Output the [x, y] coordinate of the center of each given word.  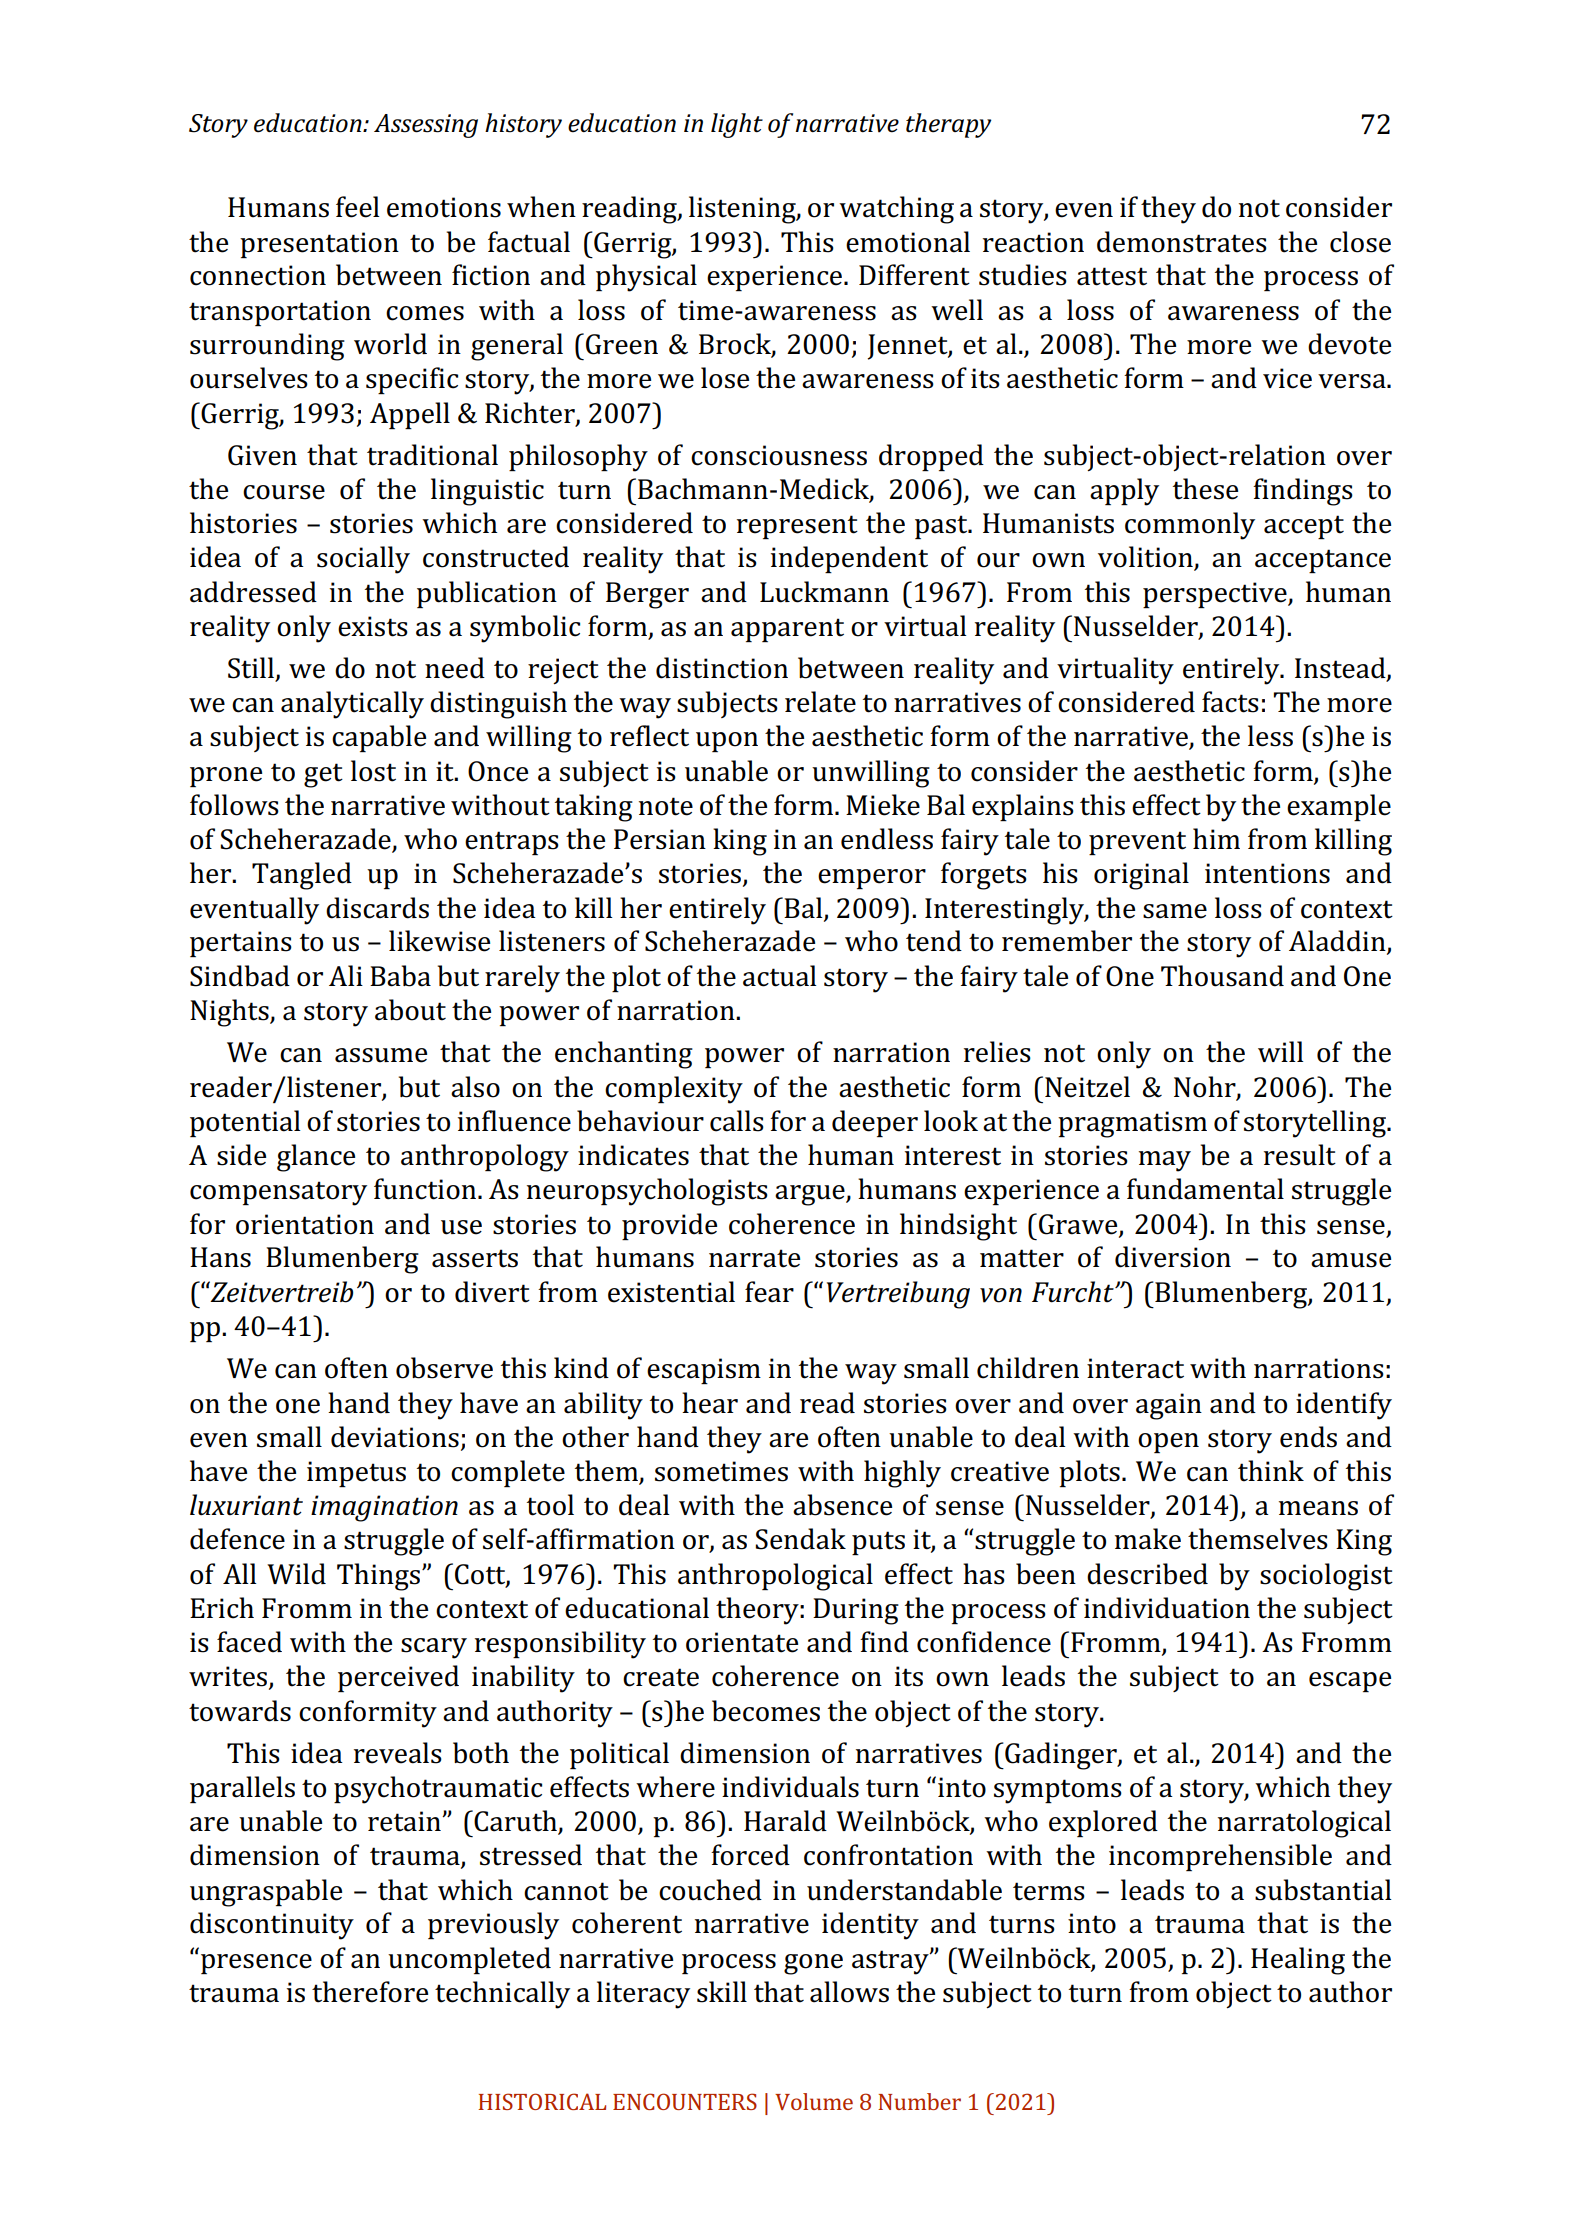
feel [357, 207]
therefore [370, 1992]
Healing [1298, 1961]
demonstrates [1182, 242]
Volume [814, 2101]
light [737, 125]
